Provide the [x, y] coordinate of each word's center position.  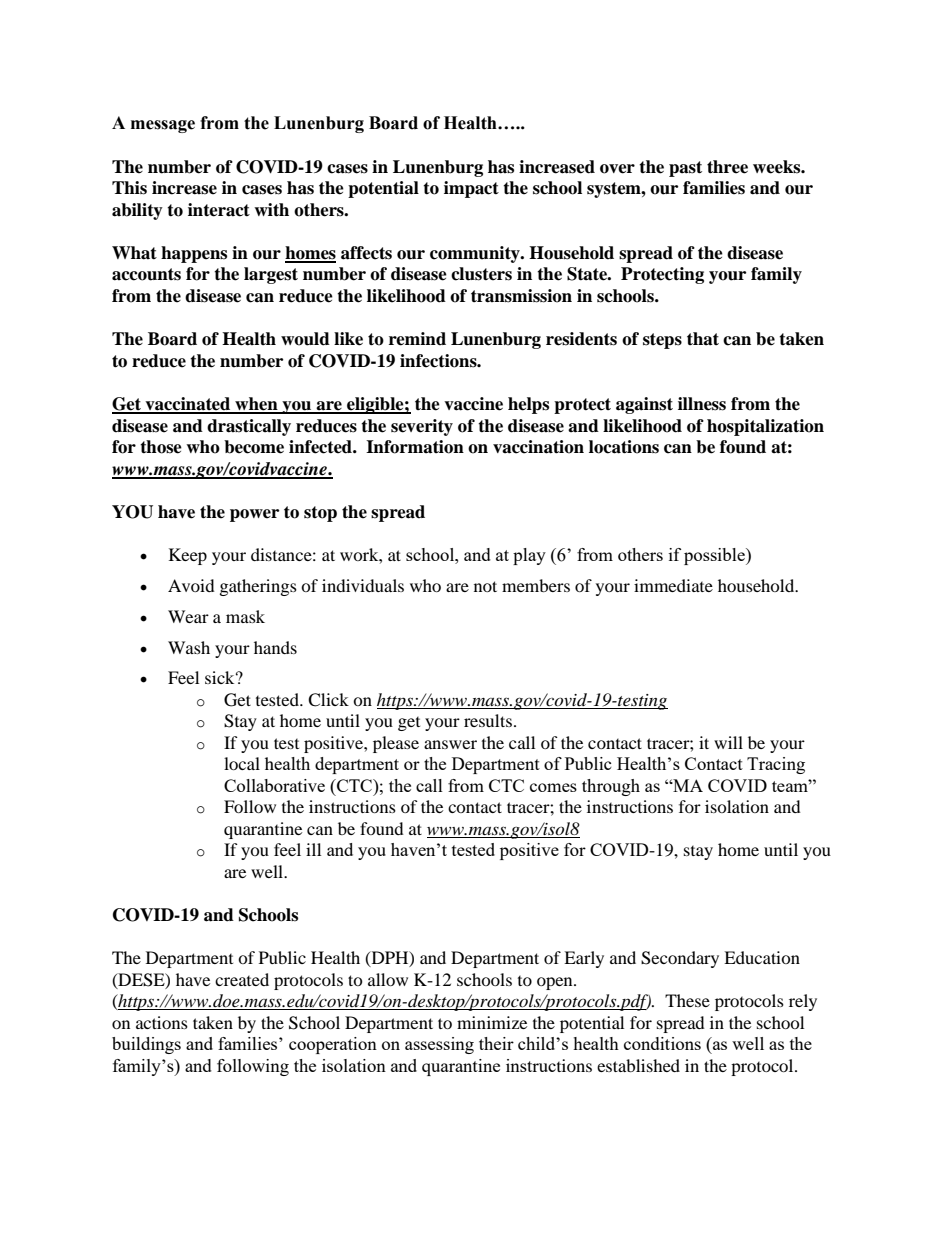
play [529, 556]
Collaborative [274, 785]
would [305, 339]
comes [553, 787]
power [254, 515]
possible [715, 556]
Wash [189, 647]
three [727, 167]
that [703, 339]
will [728, 742]
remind [417, 339]
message [163, 126]
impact [471, 189]
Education [762, 957]
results [488, 720]
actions [162, 1022]
